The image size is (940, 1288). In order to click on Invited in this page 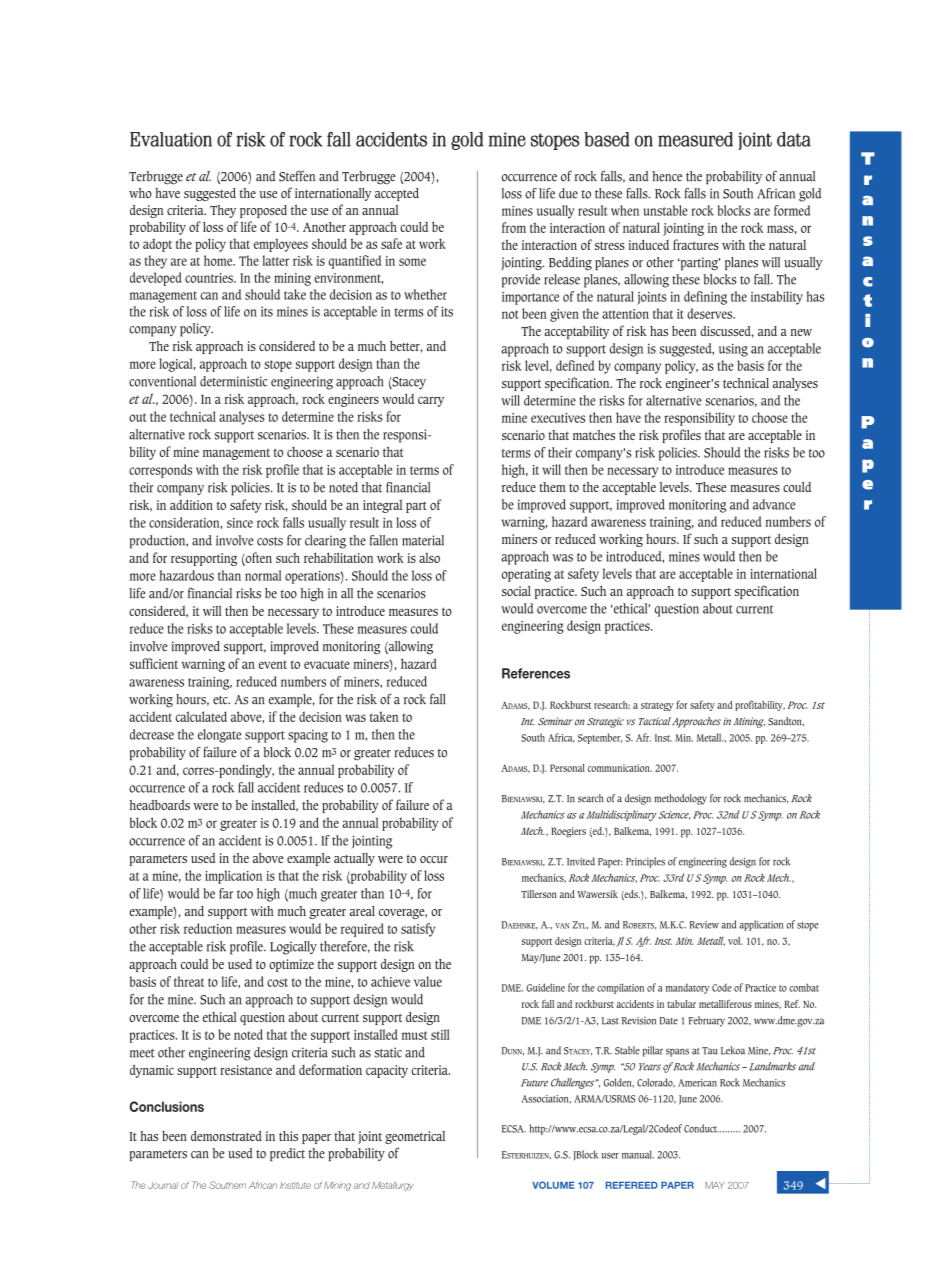, I will do `click(581, 861)`.
